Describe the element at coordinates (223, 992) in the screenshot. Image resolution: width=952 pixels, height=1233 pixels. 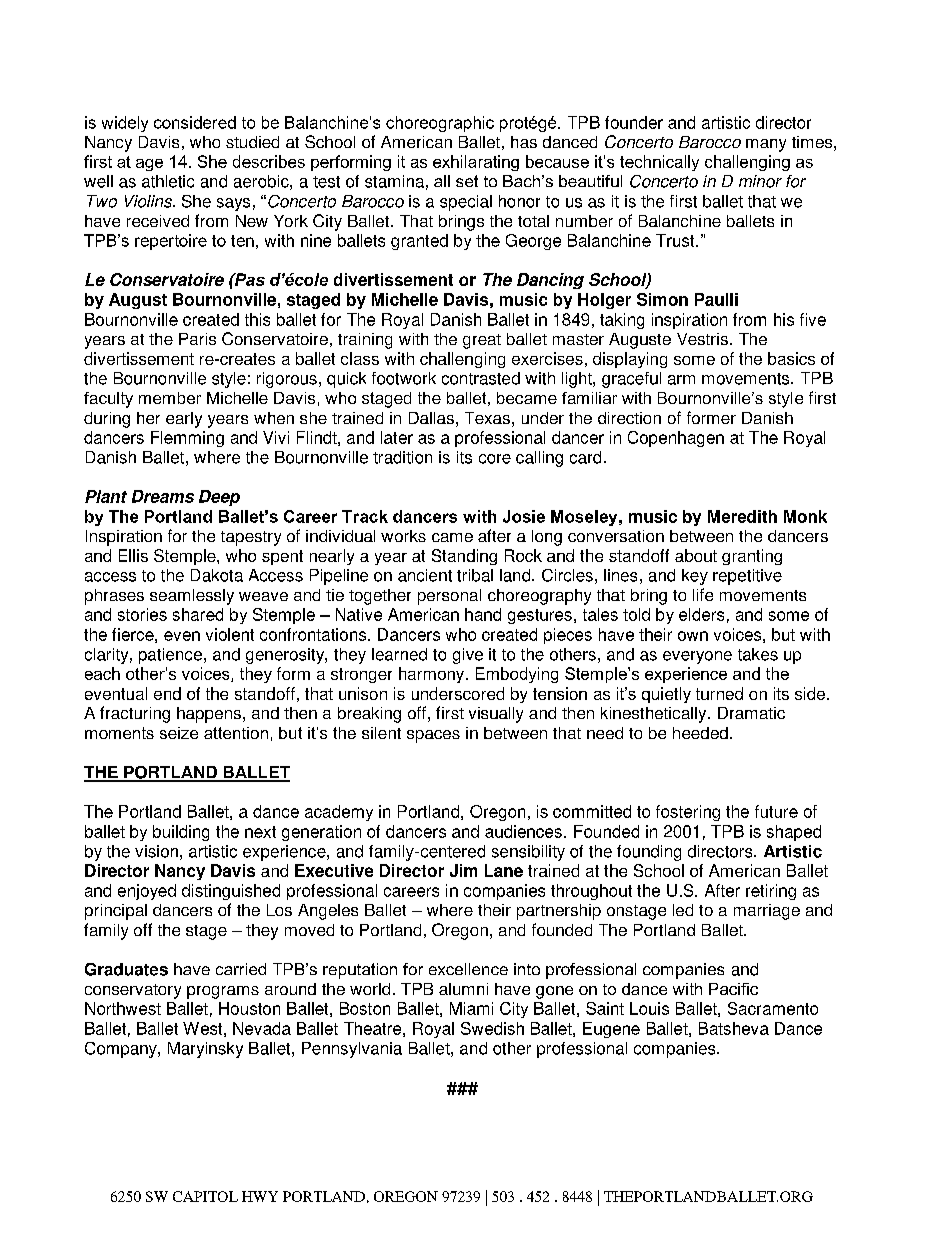
I see `programs` at that location.
